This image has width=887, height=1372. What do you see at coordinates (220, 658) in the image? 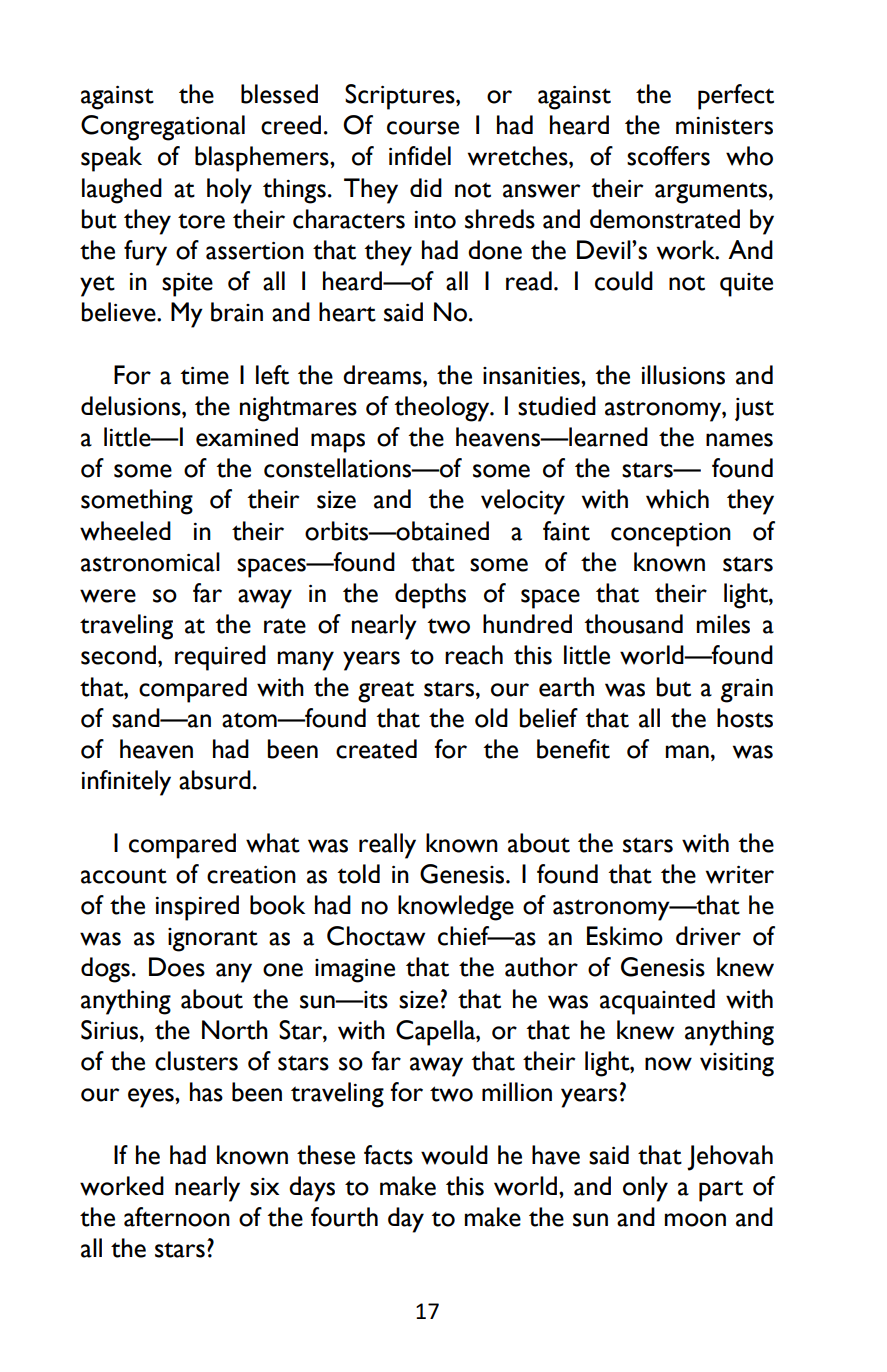
I see `required` at bounding box center [220, 658].
